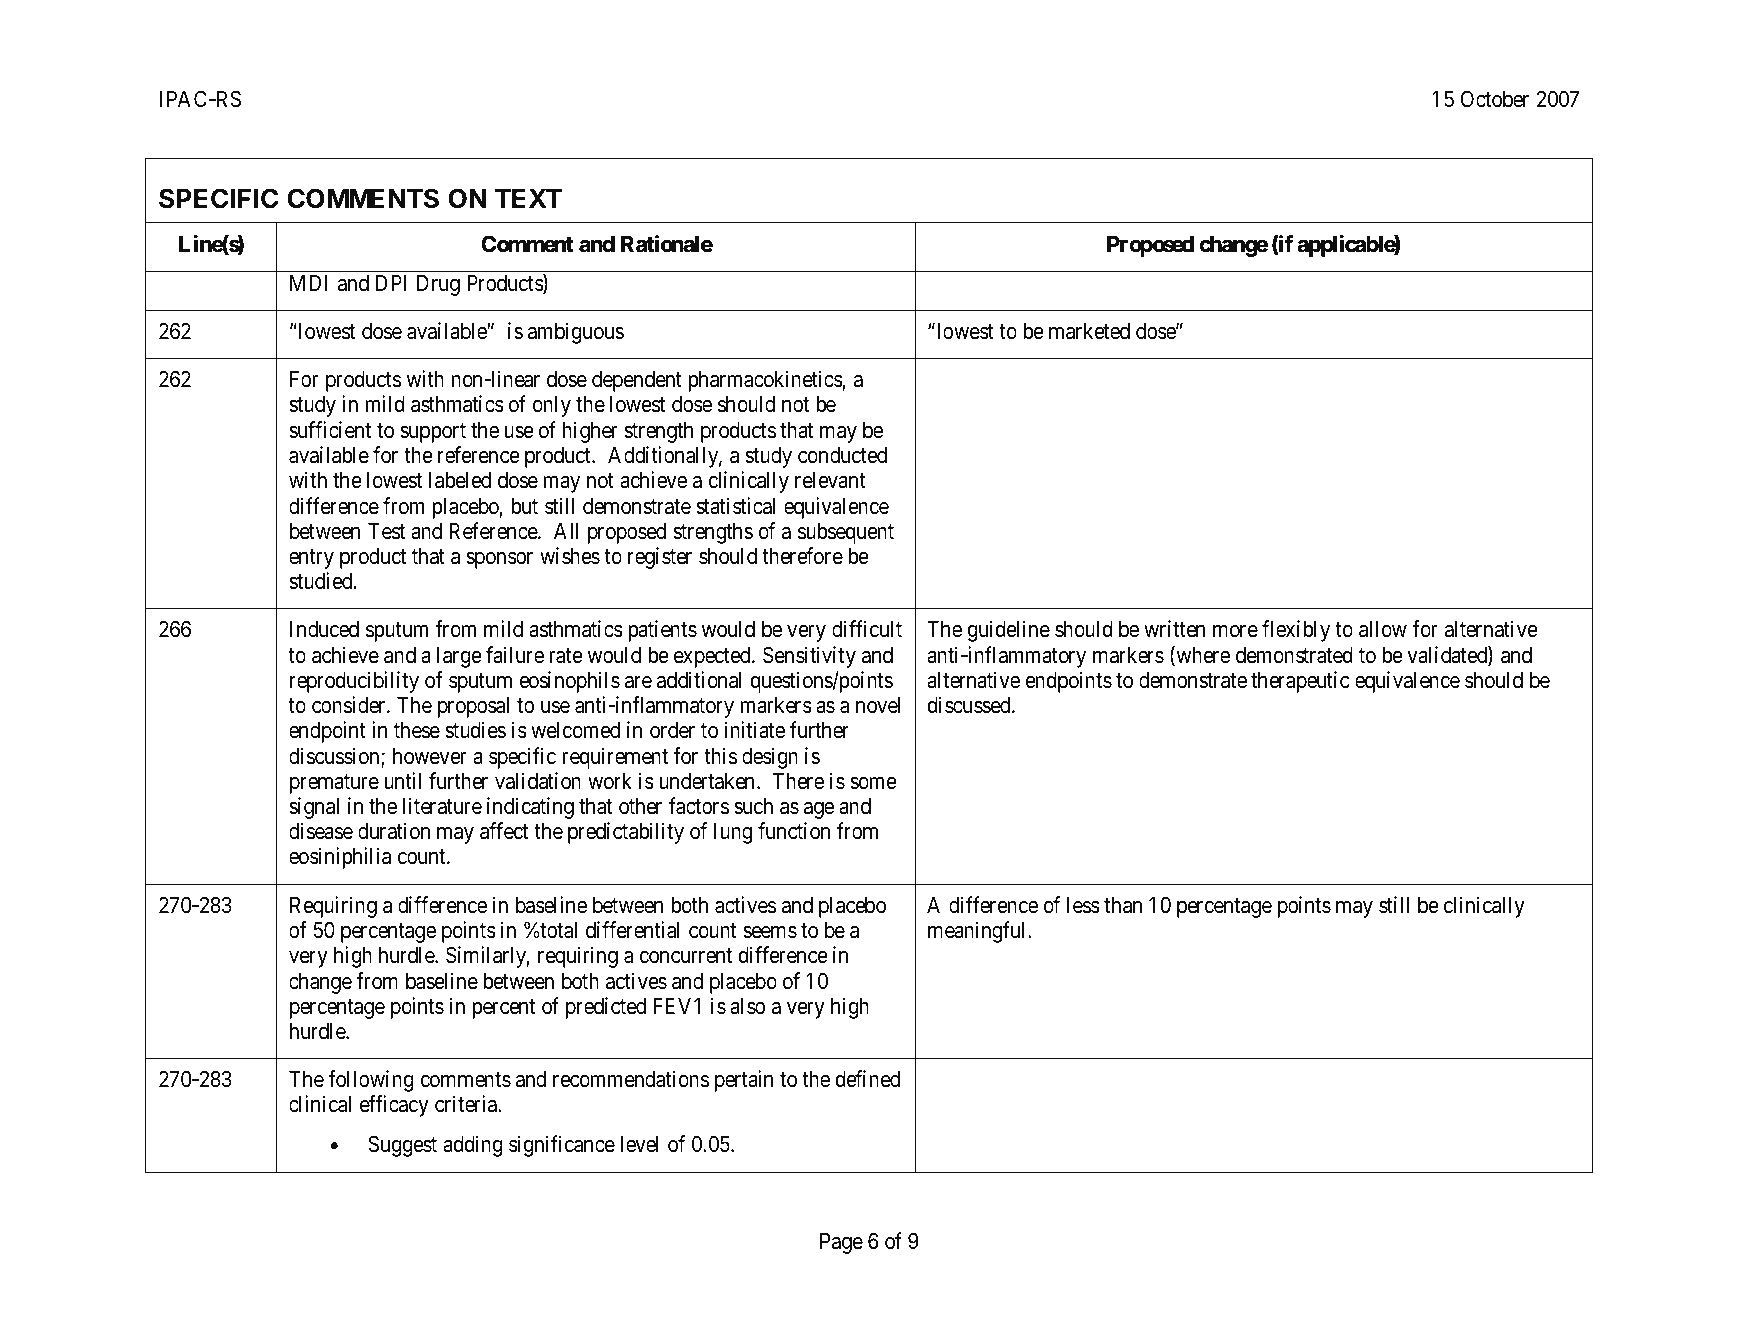 This screenshot has width=1738, height=1343. Describe the element at coordinates (1495, 99) in the screenshot. I see `October` at that location.
